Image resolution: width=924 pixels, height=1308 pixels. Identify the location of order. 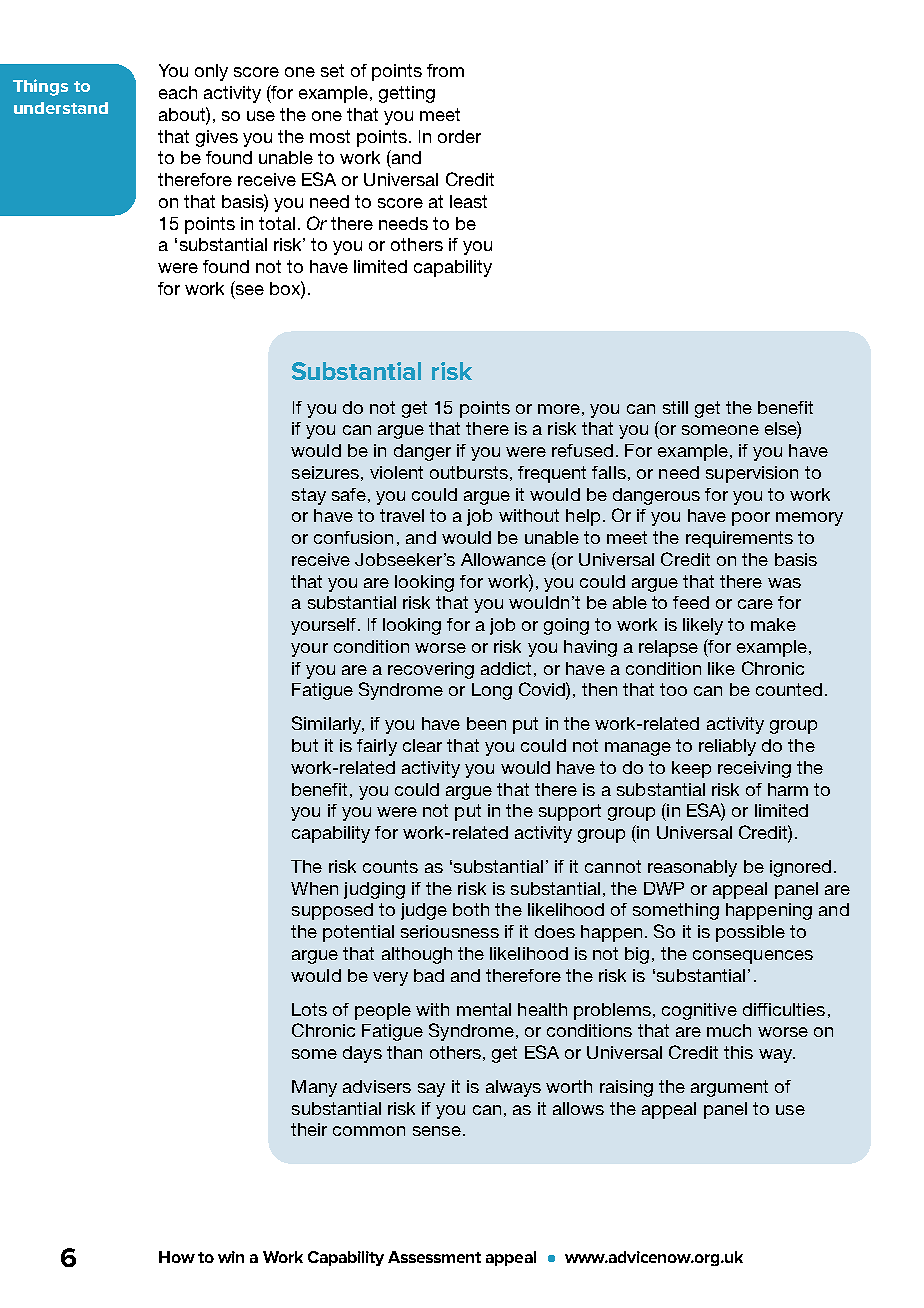
(459, 136).
